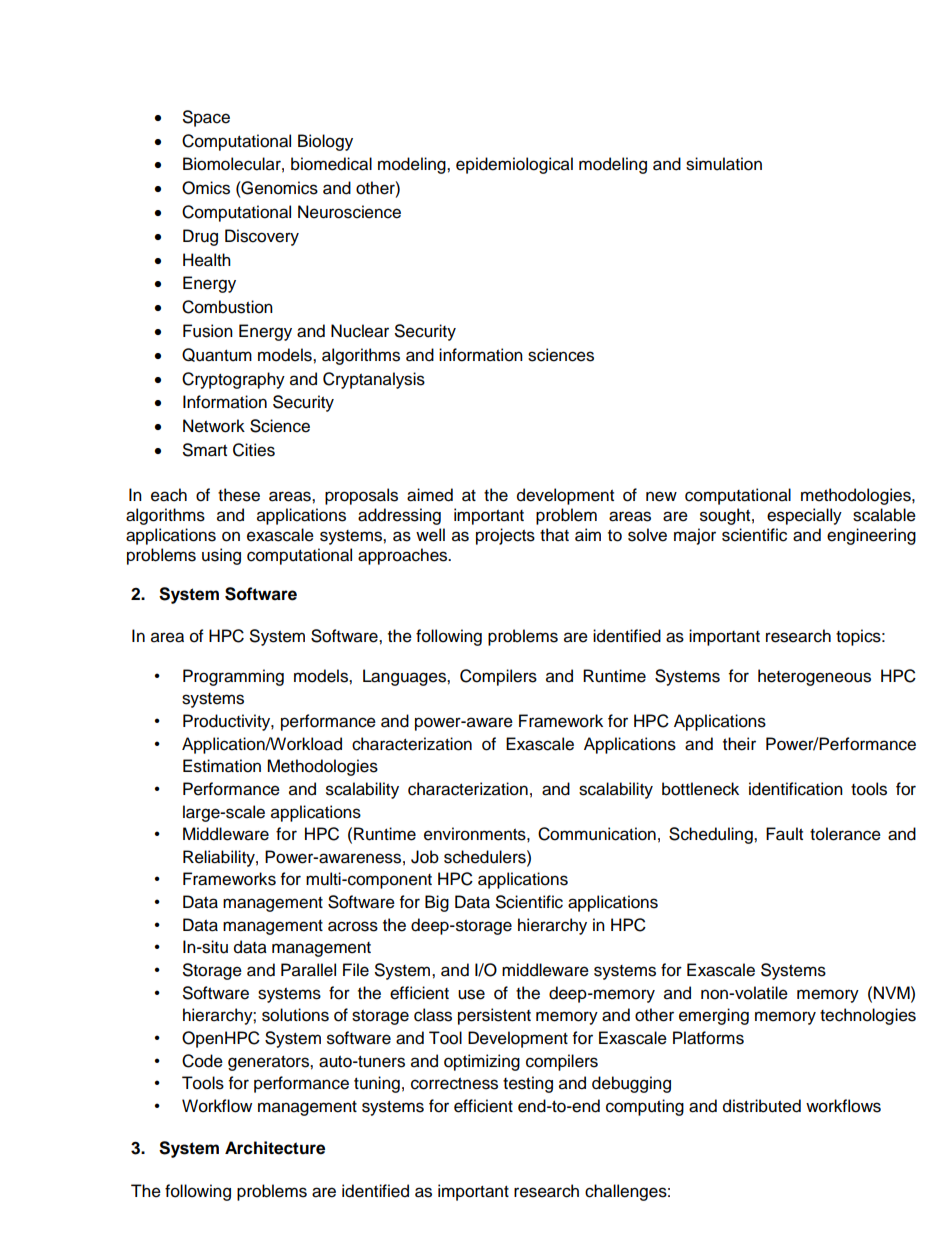 The image size is (952, 1233). I want to click on heterogeneous, so click(814, 677).
